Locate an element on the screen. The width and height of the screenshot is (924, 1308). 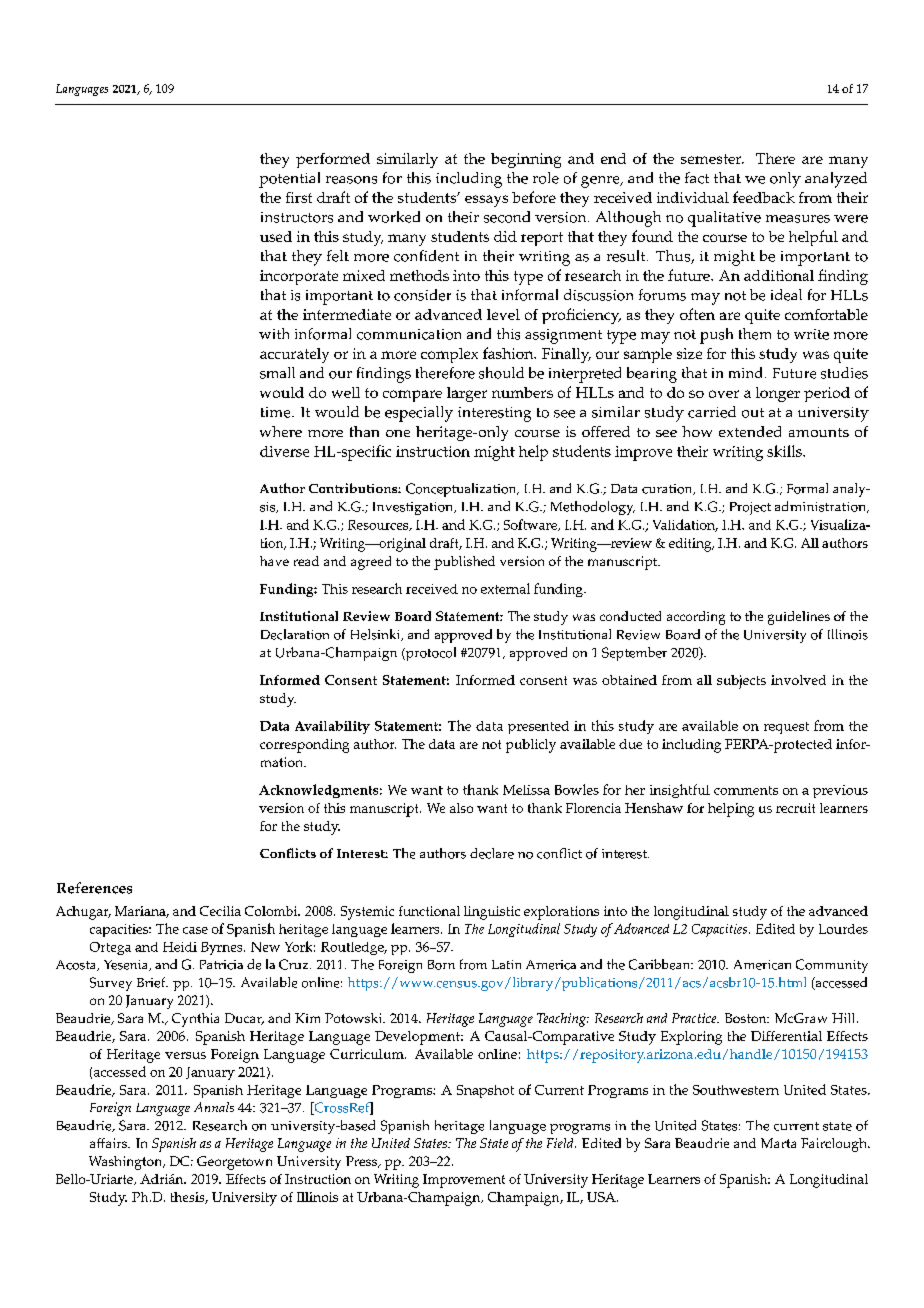
subjects is located at coordinates (741, 682).
